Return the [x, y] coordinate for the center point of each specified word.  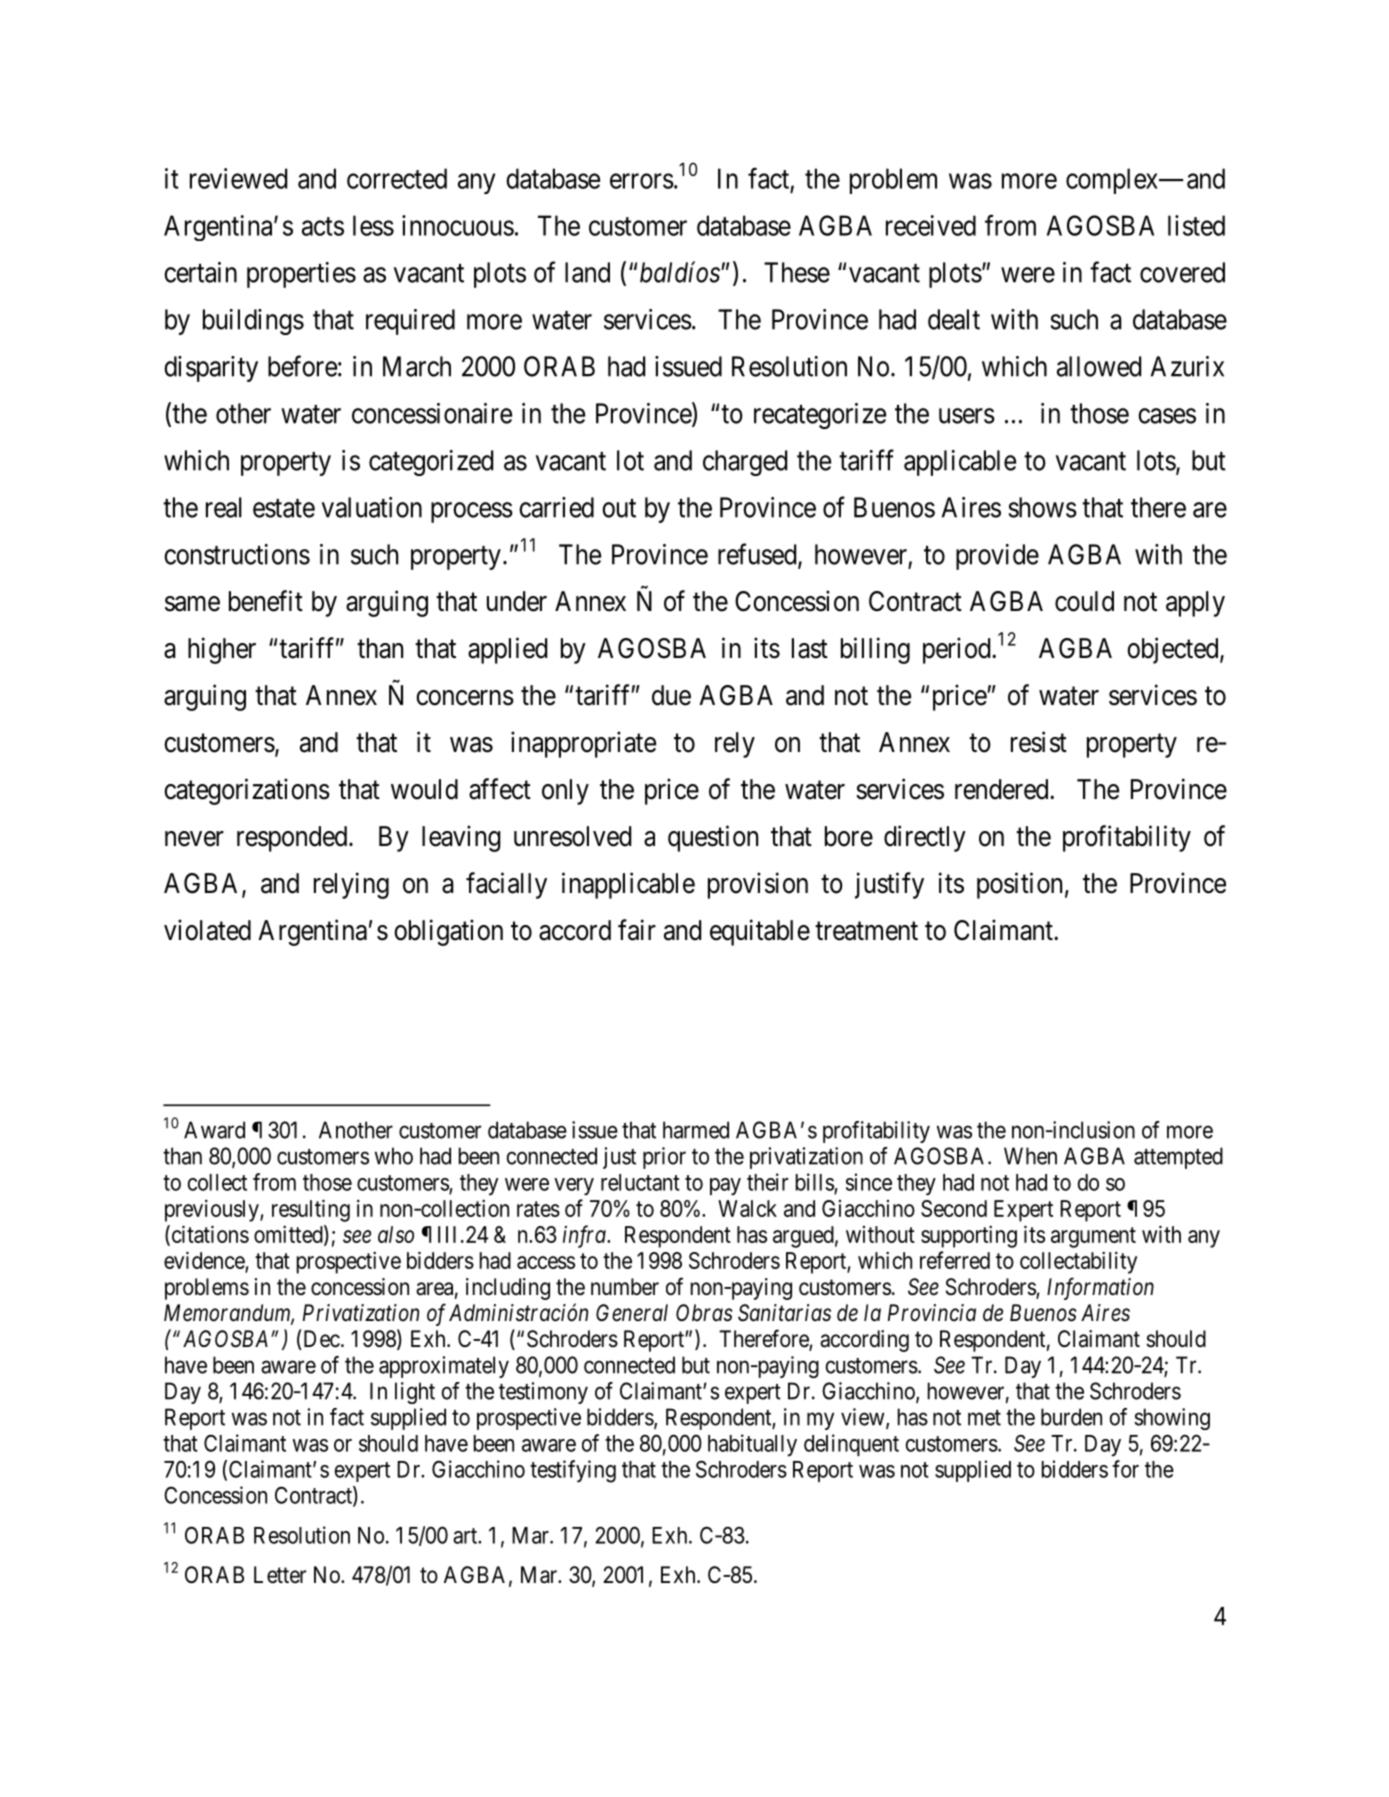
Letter [280, 1575]
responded [293, 839]
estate [284, 508]
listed [1196, 225]
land [587, 272]
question [713, 838]
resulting [311, 1210]
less [373, 225]
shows [1043, 507]
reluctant [640, 1182]
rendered [1003, 789]
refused [758, 555]
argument [1093, 1237]
